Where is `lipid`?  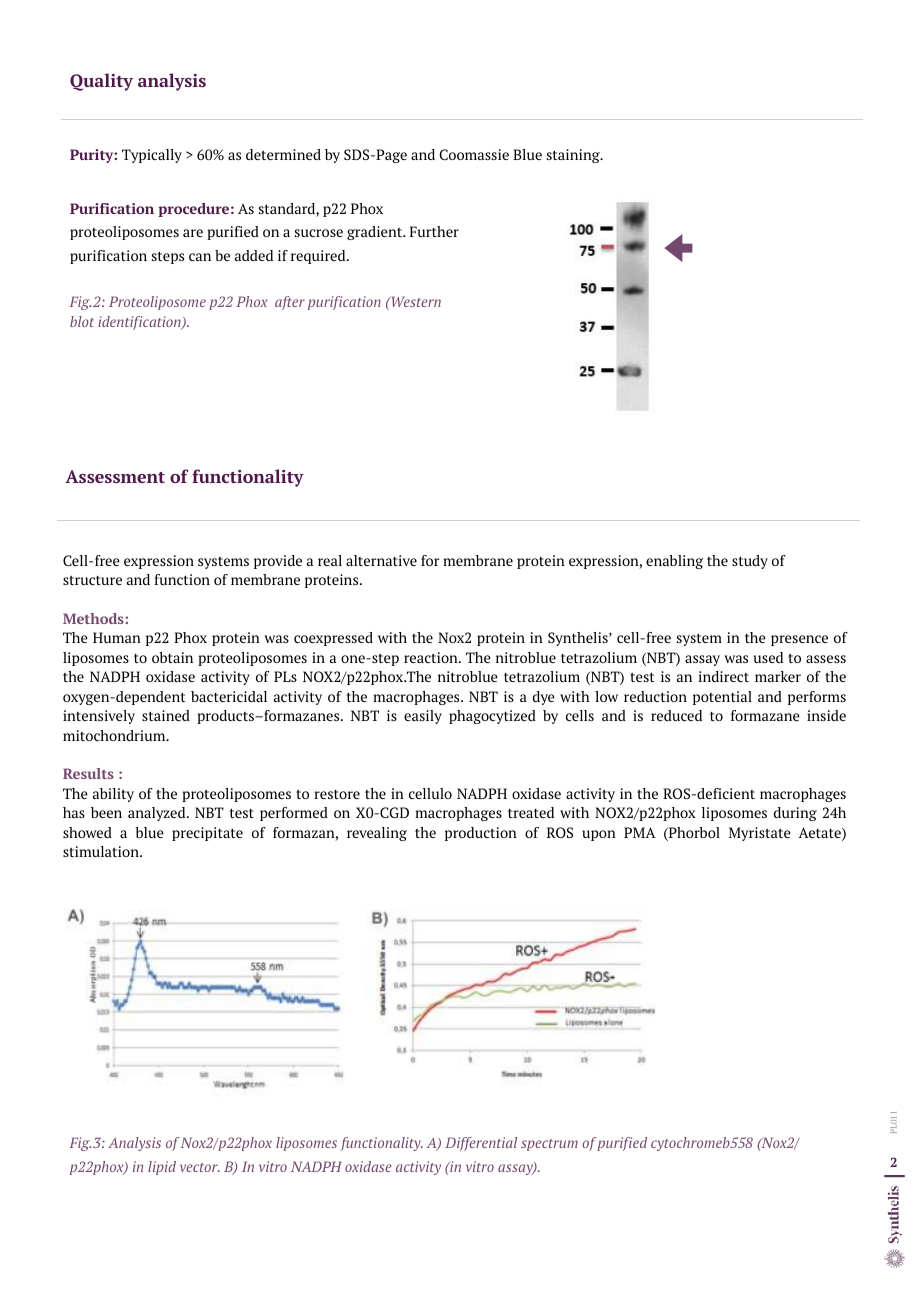
lipid is located at coordinates (162, 1168).
